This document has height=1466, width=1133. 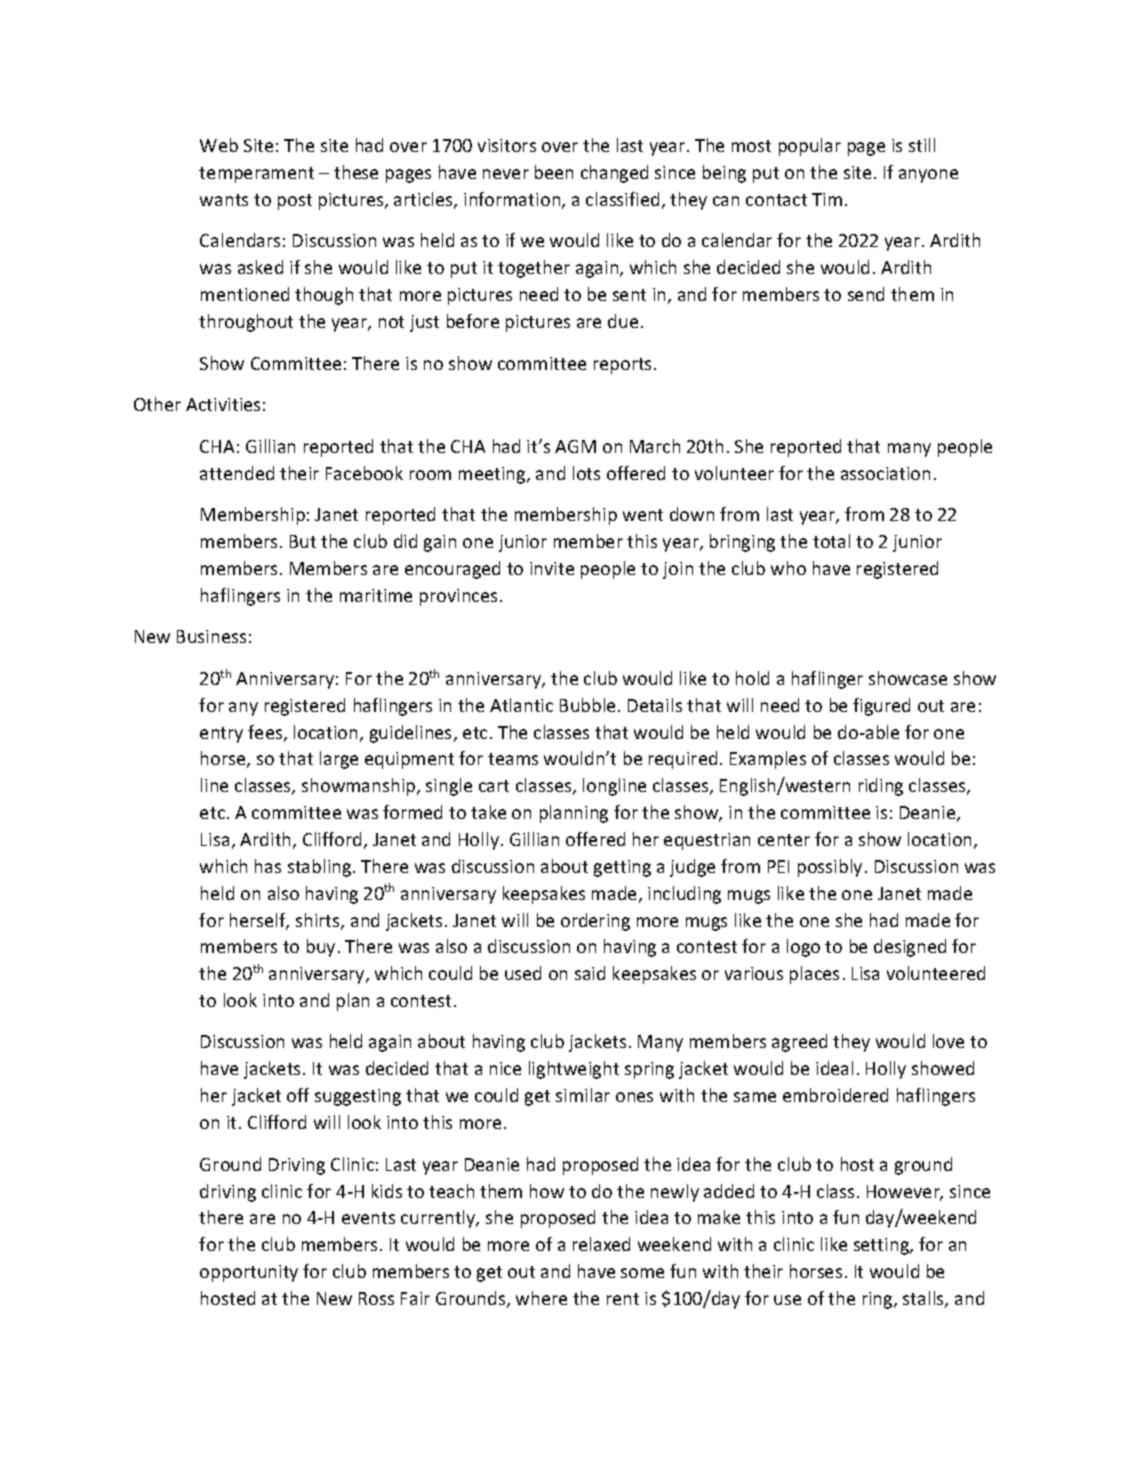 What do you see at coordinates (521, 705) in the document?
I see `Atlantic` at bounding box center [521, 705].
